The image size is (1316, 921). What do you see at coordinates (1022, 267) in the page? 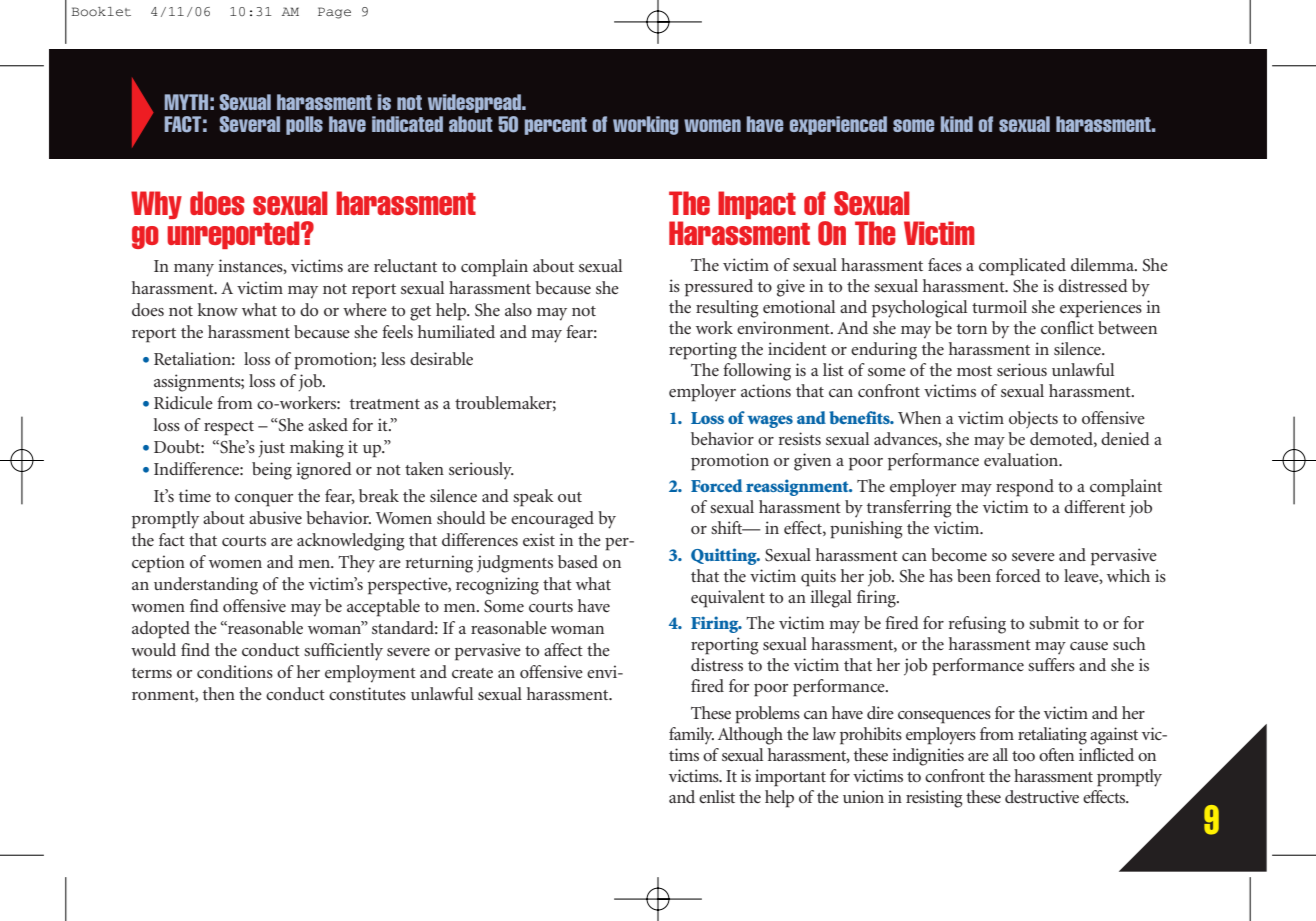
I see `complicated` at bounding box center [1022, 267].
